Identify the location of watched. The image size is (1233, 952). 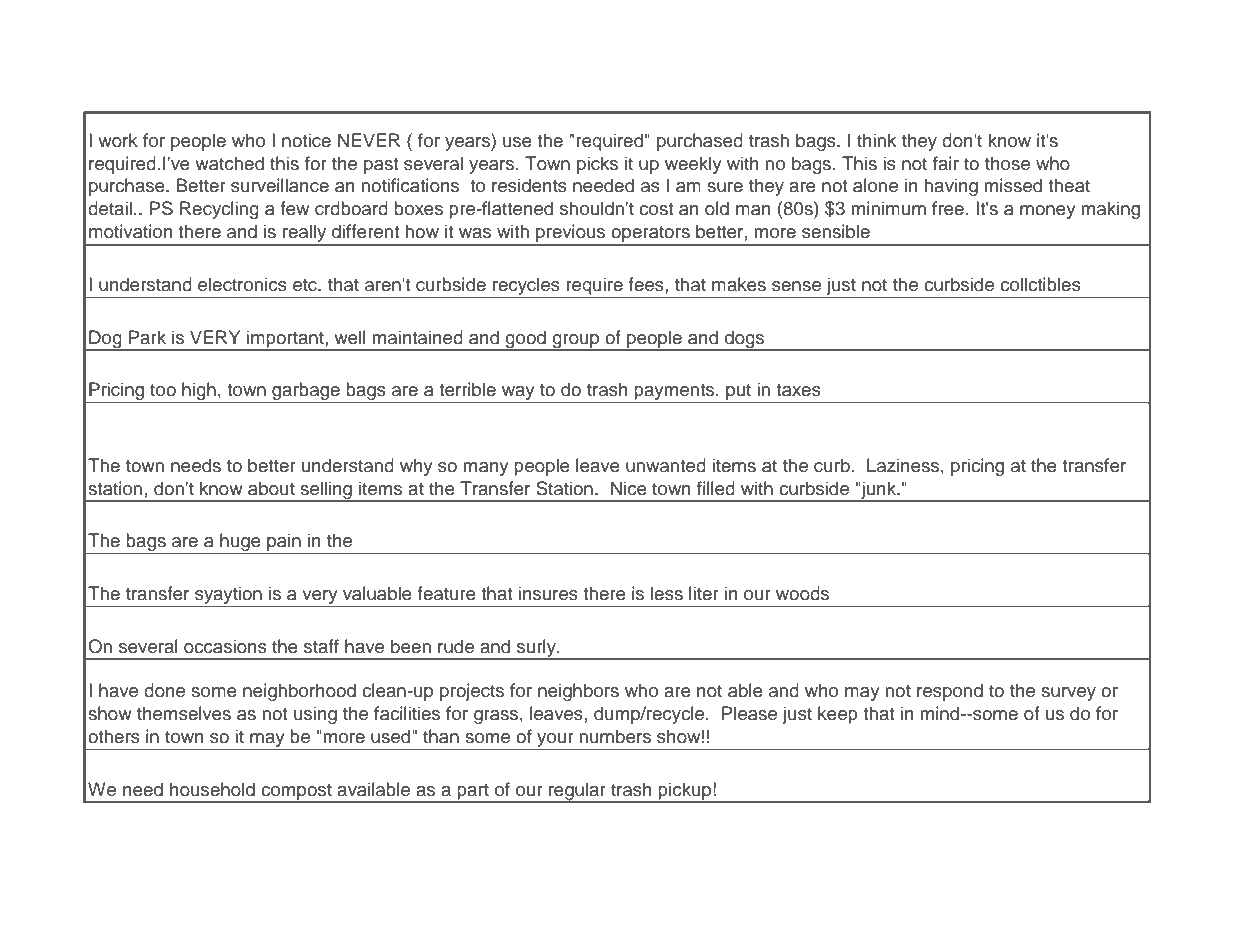
(229, 163).
